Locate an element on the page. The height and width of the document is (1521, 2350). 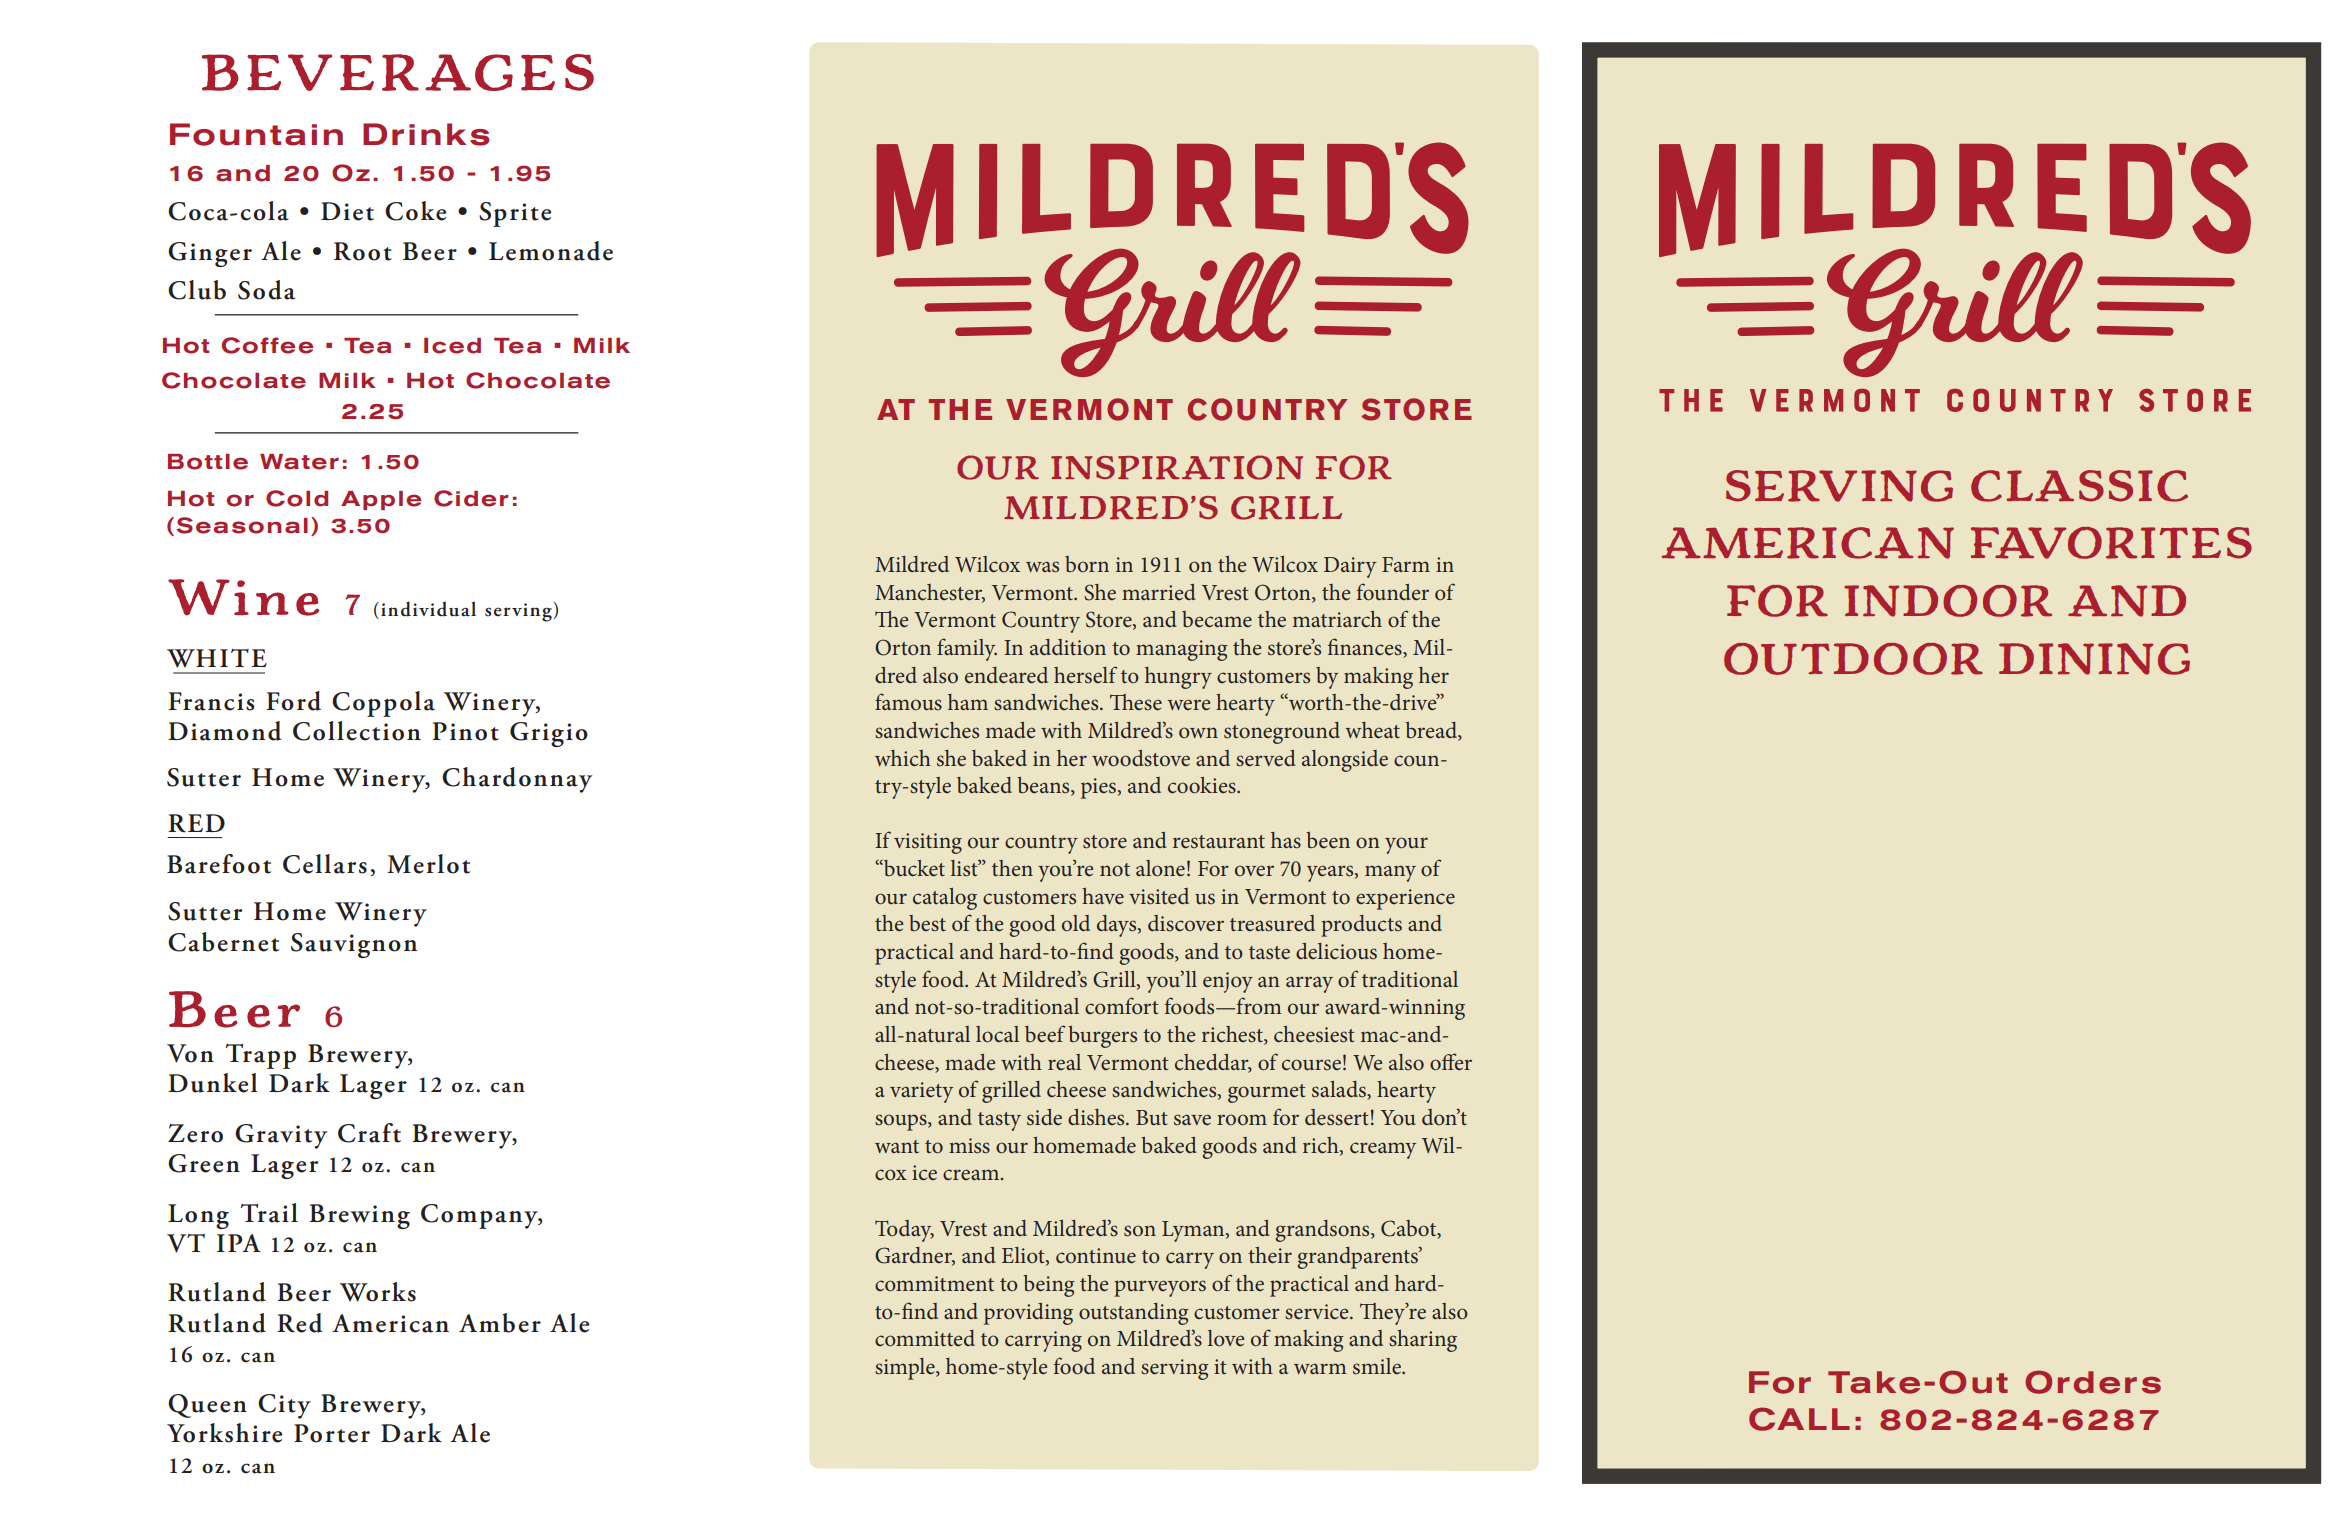
Pinot is located at coordinates (466, 731).
